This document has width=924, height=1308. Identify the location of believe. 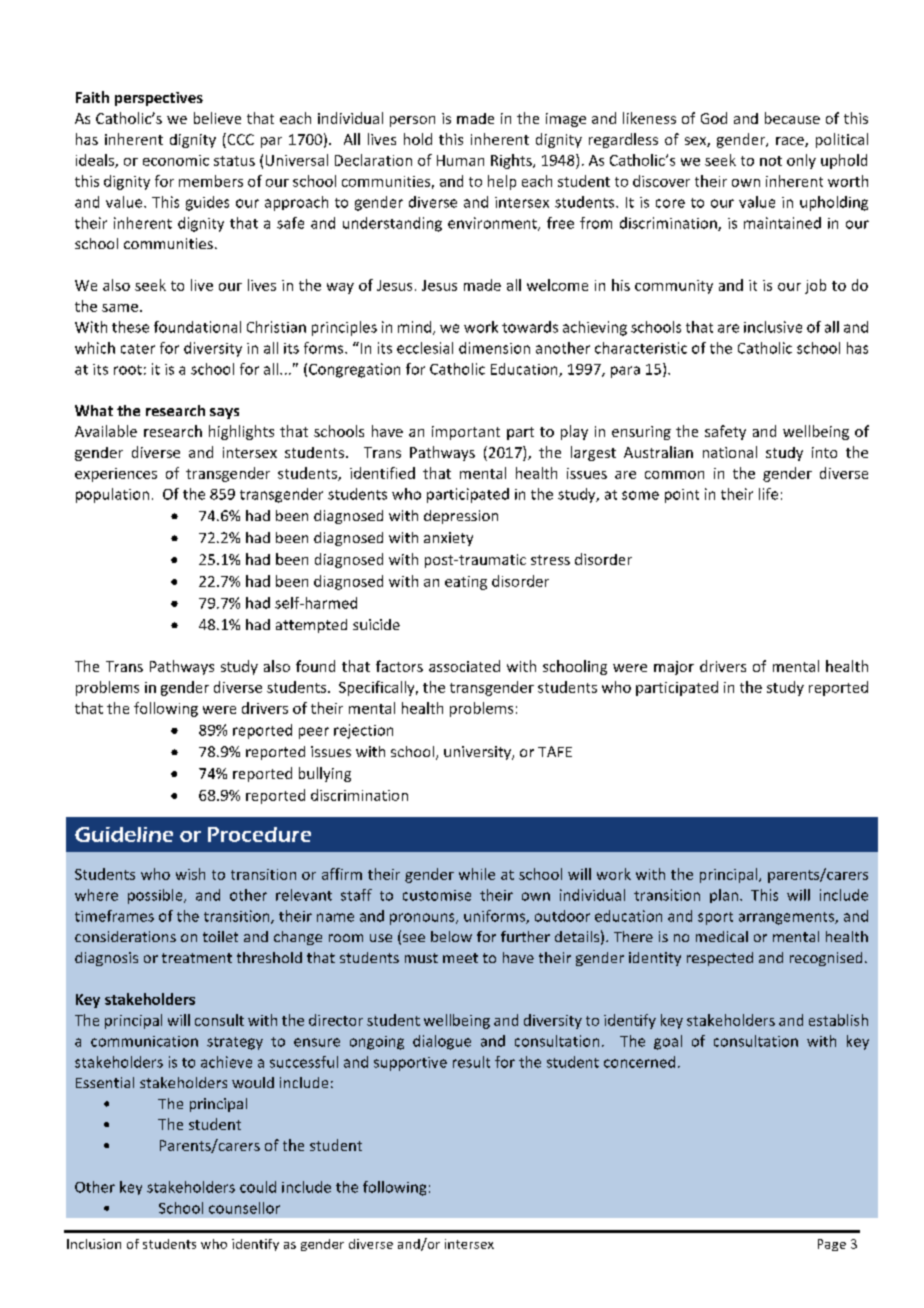
(217, 118).
